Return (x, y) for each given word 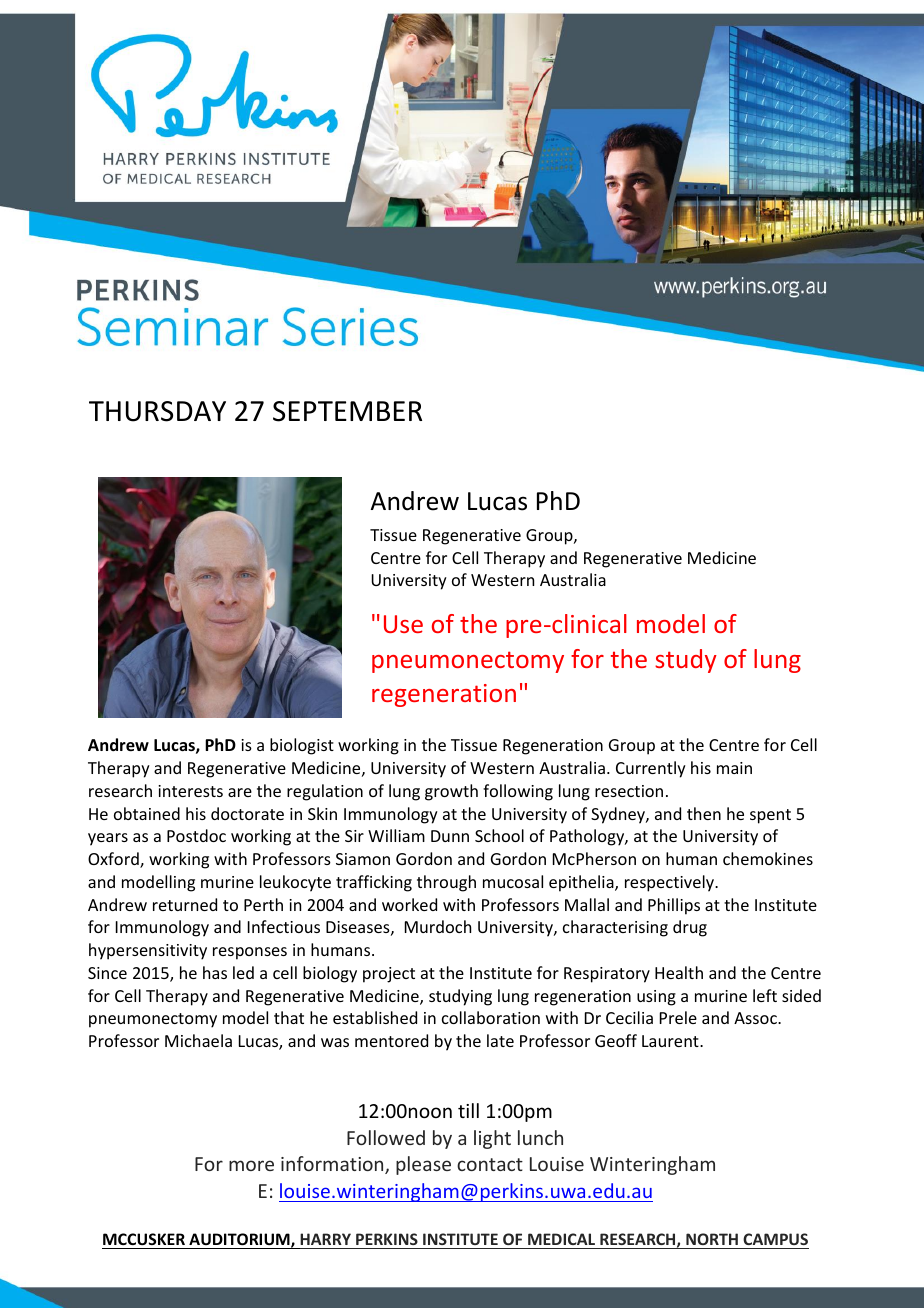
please (423, 1165)
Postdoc (196, 835)
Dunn (450, 836)
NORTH (712, 1241)
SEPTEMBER (347, 411)
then (704, 813)
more (251, 1165)
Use (403, 624)
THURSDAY (157, 411)
